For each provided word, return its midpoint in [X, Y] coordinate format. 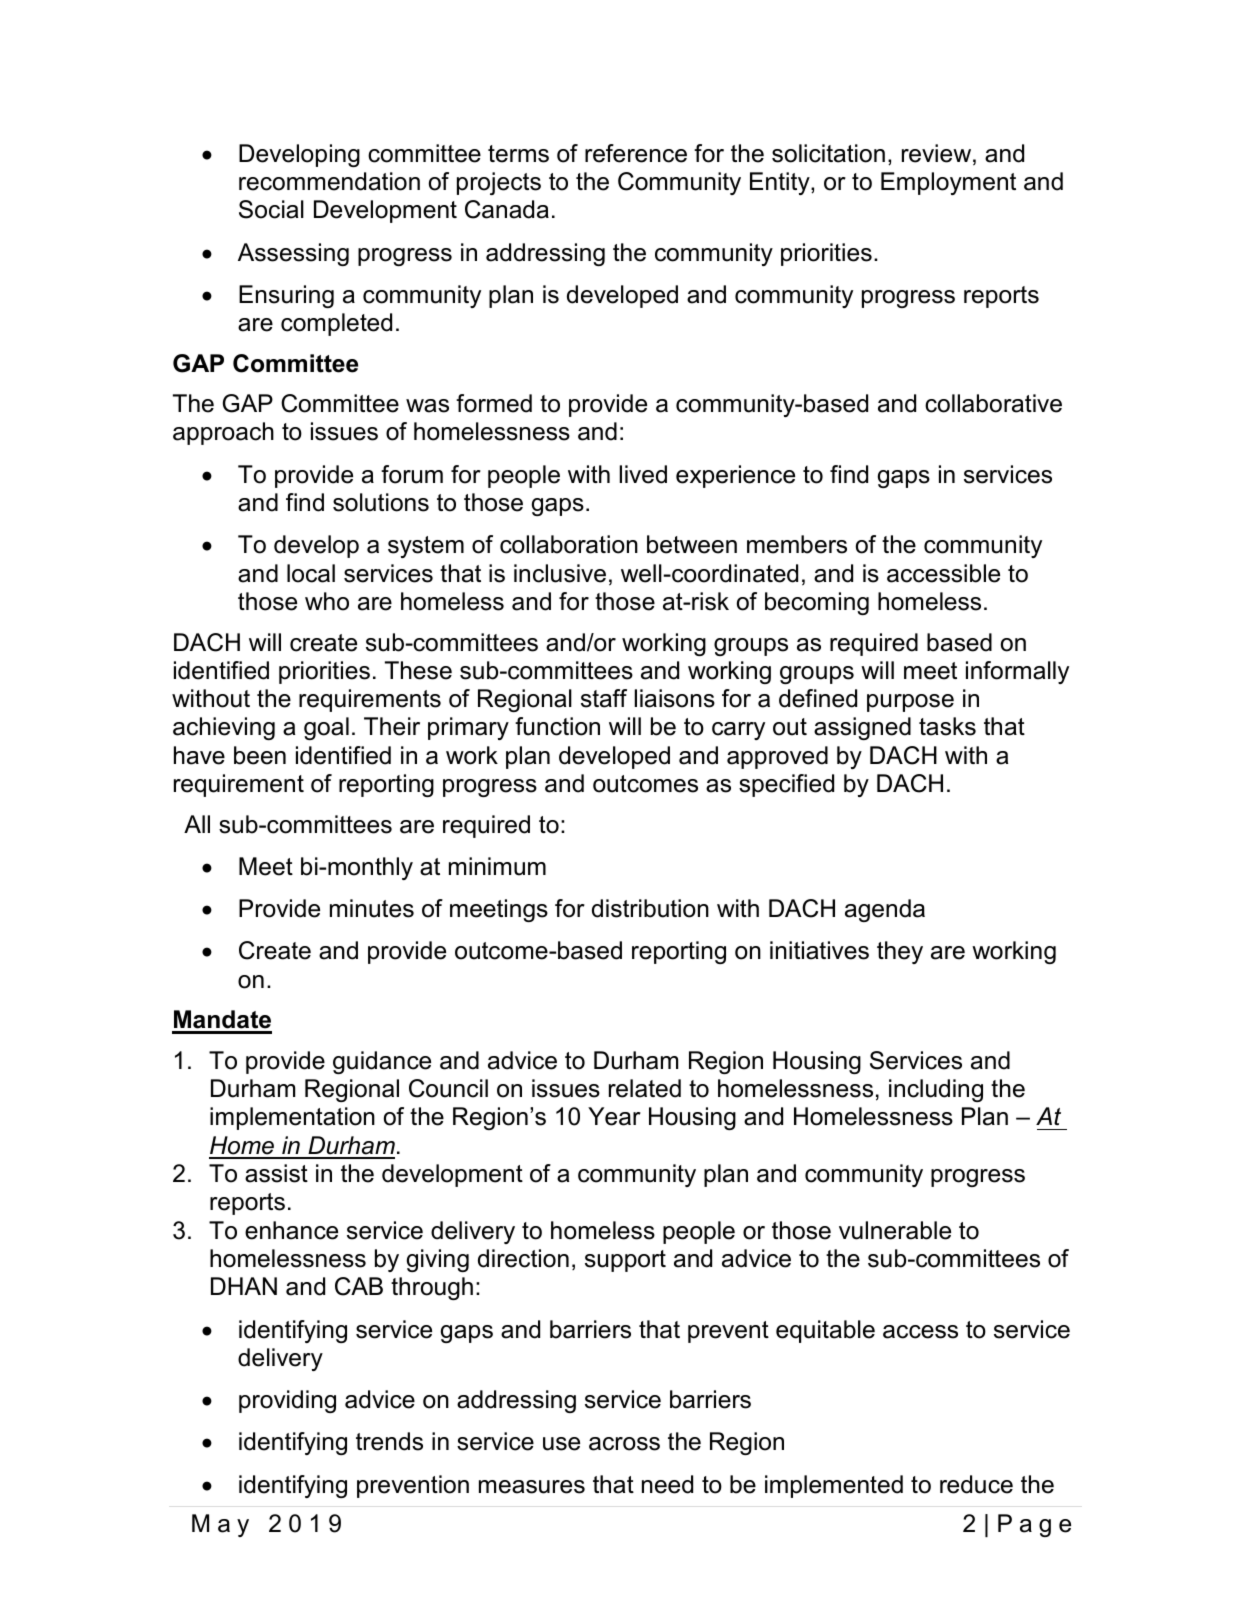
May [220, 1525]
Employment [948, 183]
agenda [885, 910]
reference [636, 153]
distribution [650, 908]
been [260, 755]
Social [271, 209]
